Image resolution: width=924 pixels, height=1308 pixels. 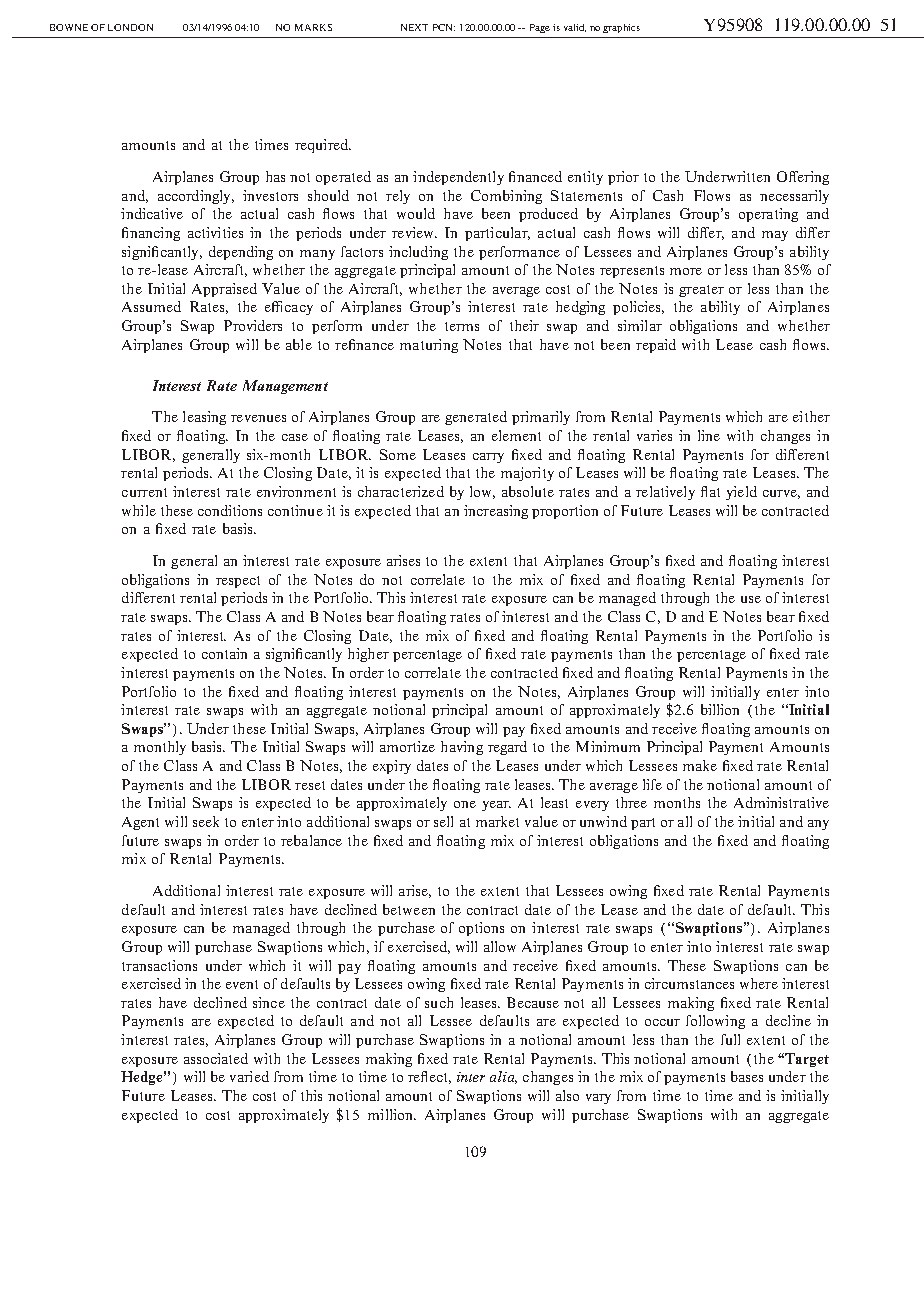 I want to click on graphics, so click(x=621, y=28).
